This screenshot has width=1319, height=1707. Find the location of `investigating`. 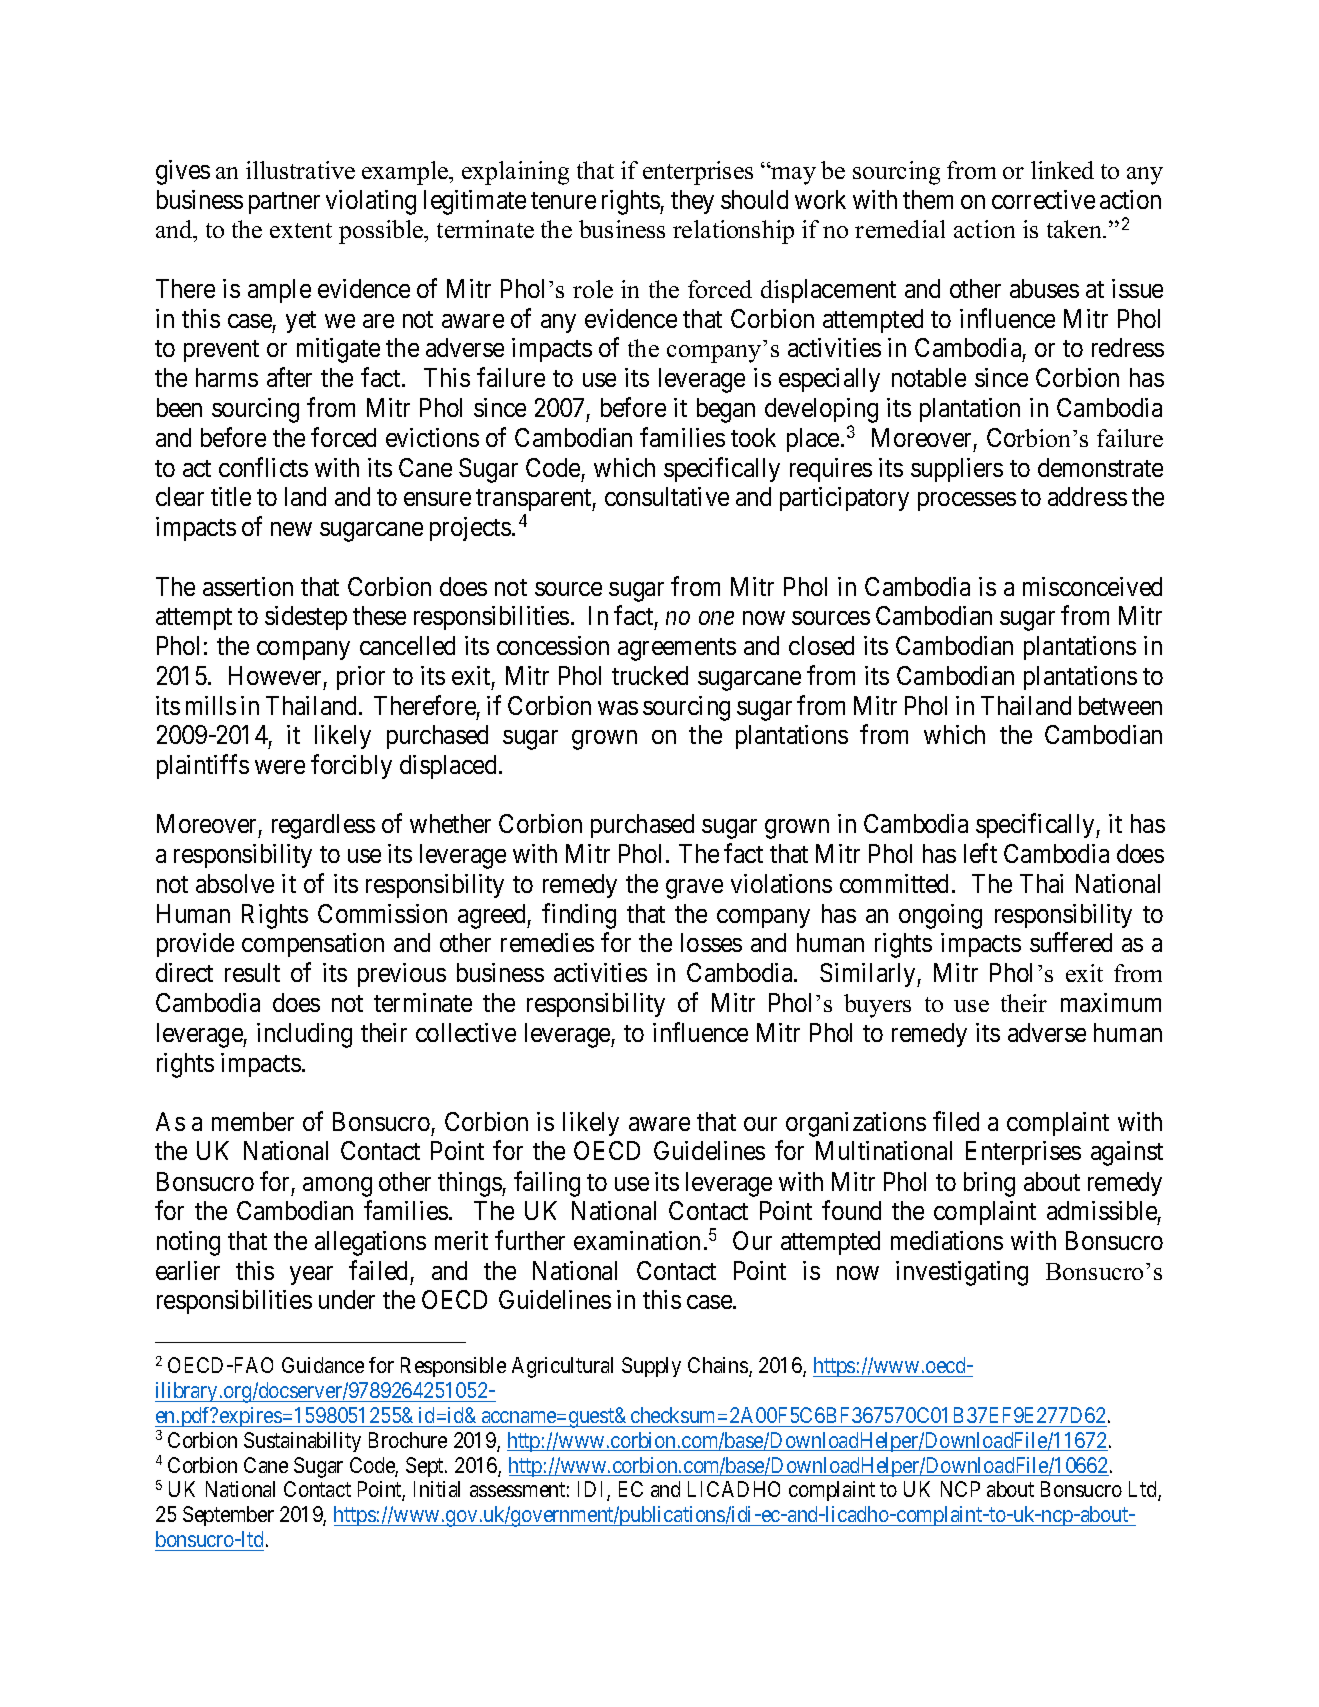

investigating is located at coordinates (962, 1273).
